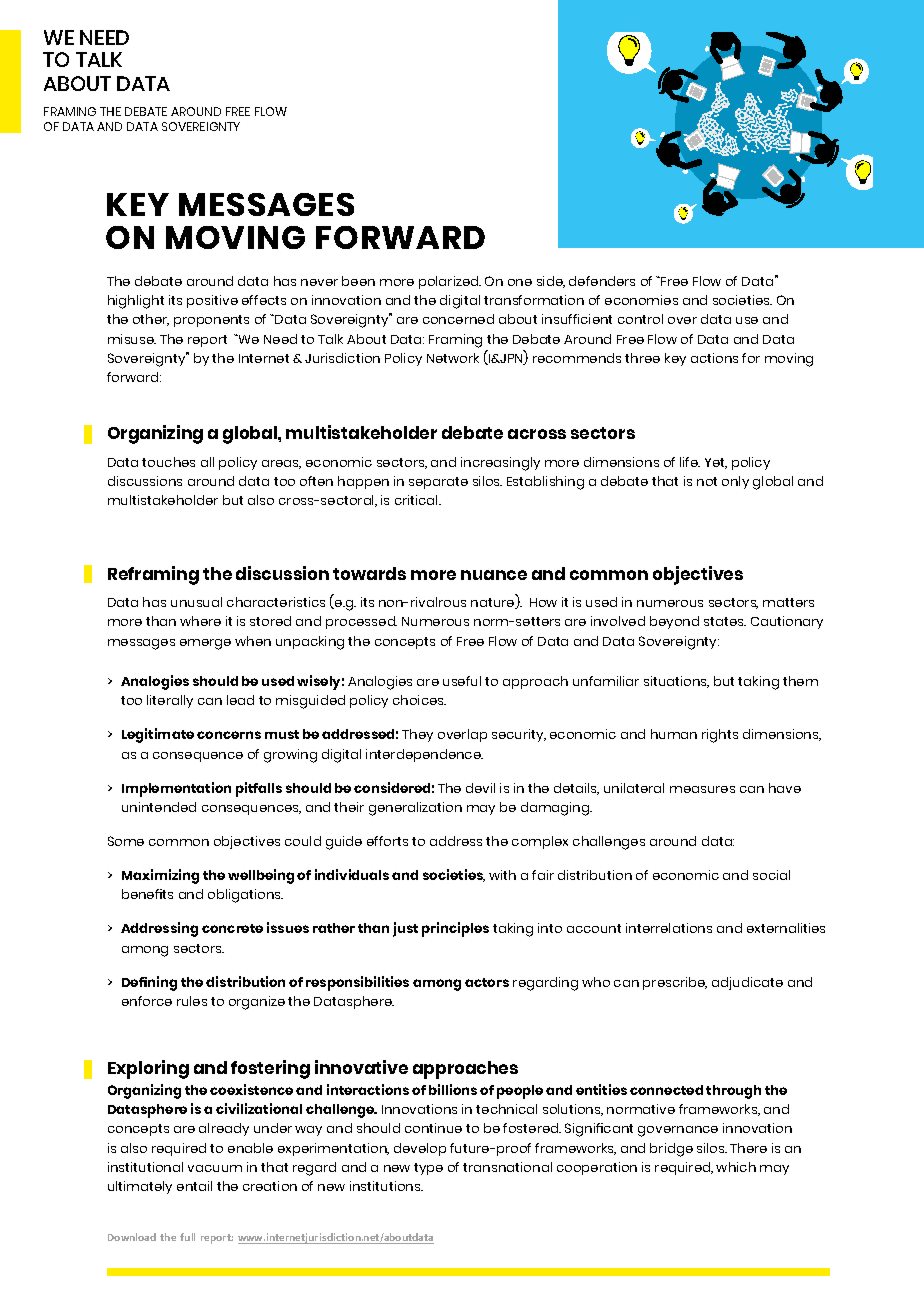 This image has height=1308, width=924. Describe the element at coordinates (229, 735) in the image. I see `concerns` at that location.
